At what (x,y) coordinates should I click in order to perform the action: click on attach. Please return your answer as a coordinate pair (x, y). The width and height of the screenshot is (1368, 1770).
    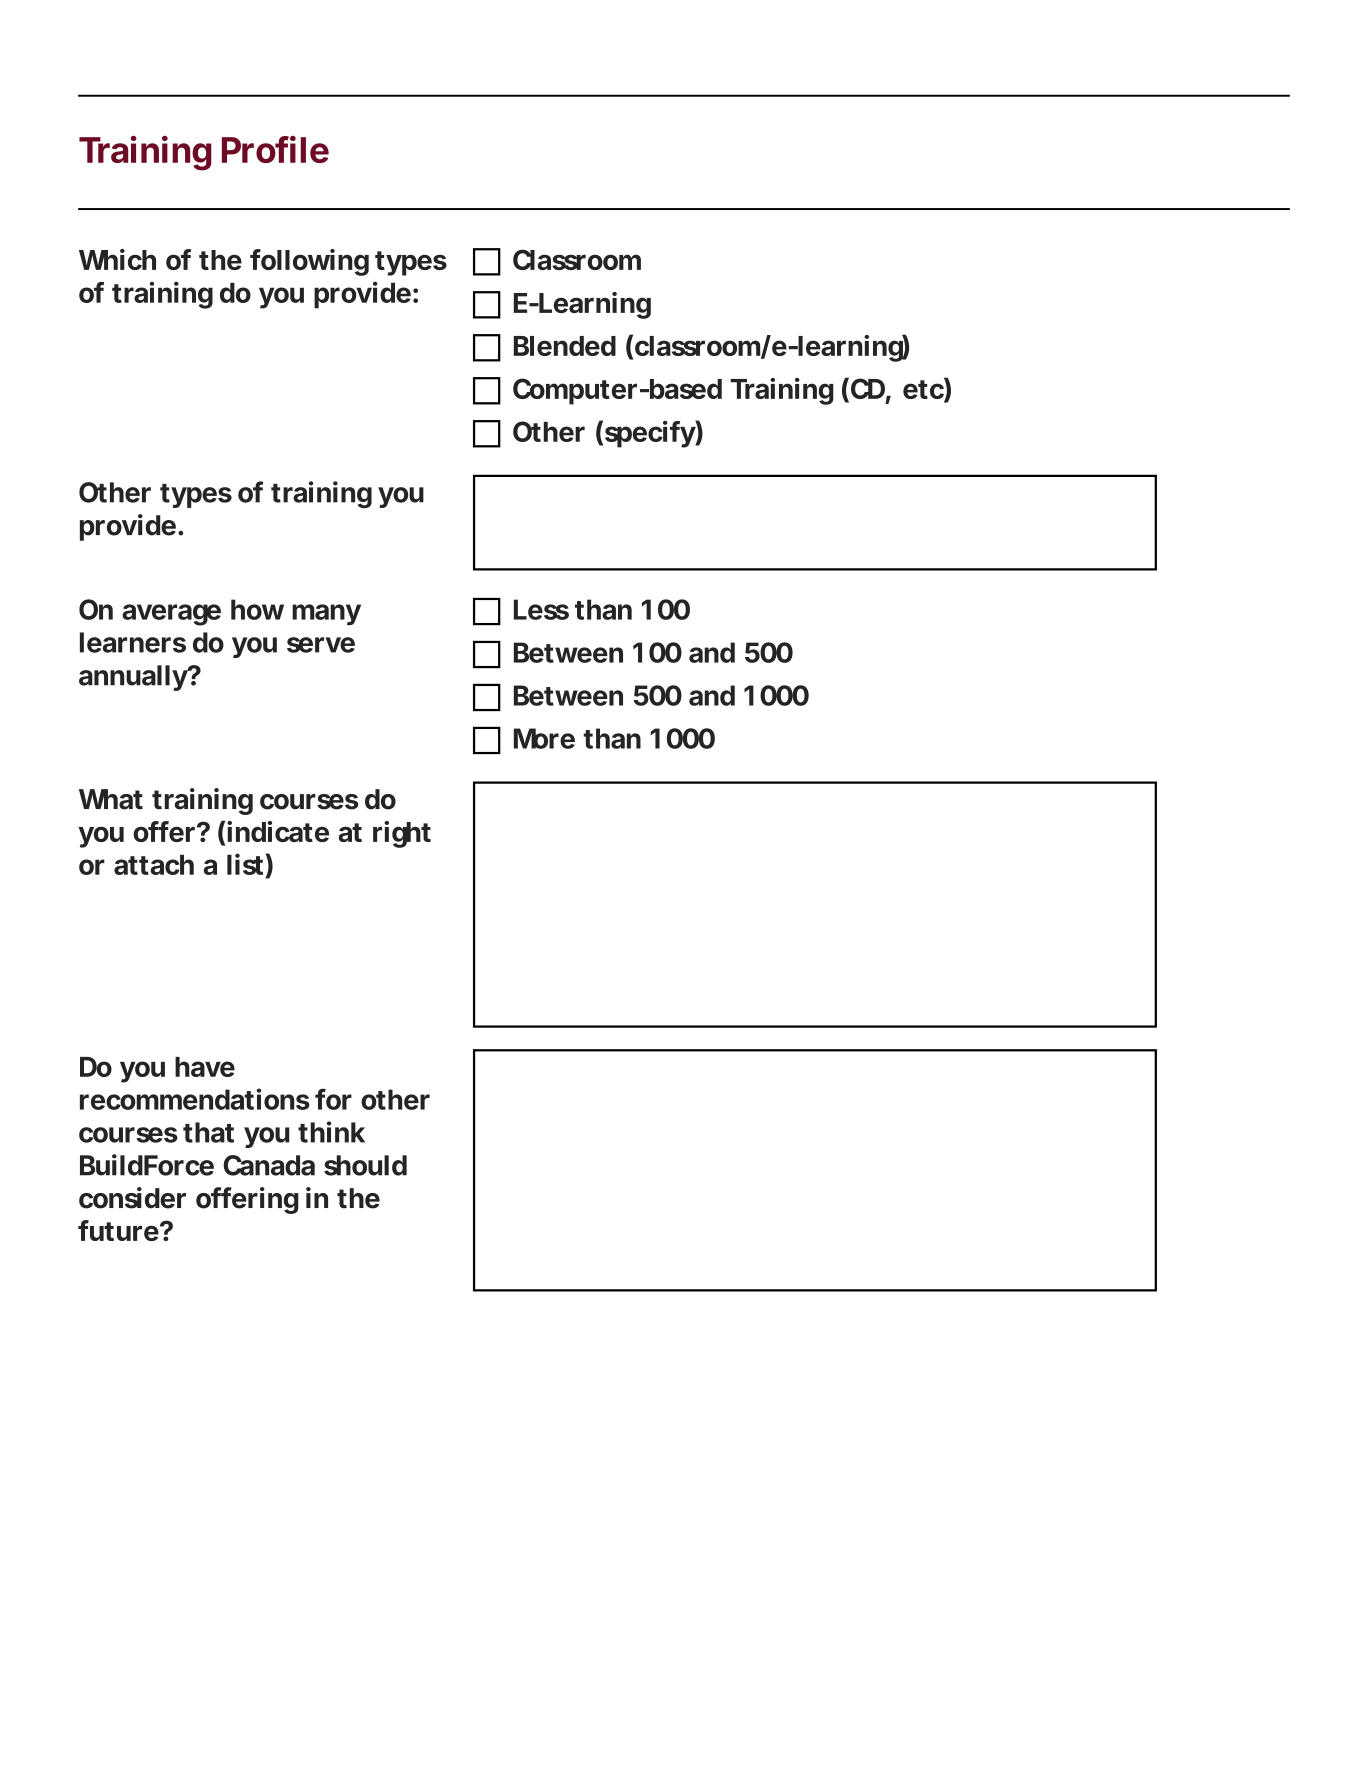
    Looking at the image, I should click on (154, 865).
